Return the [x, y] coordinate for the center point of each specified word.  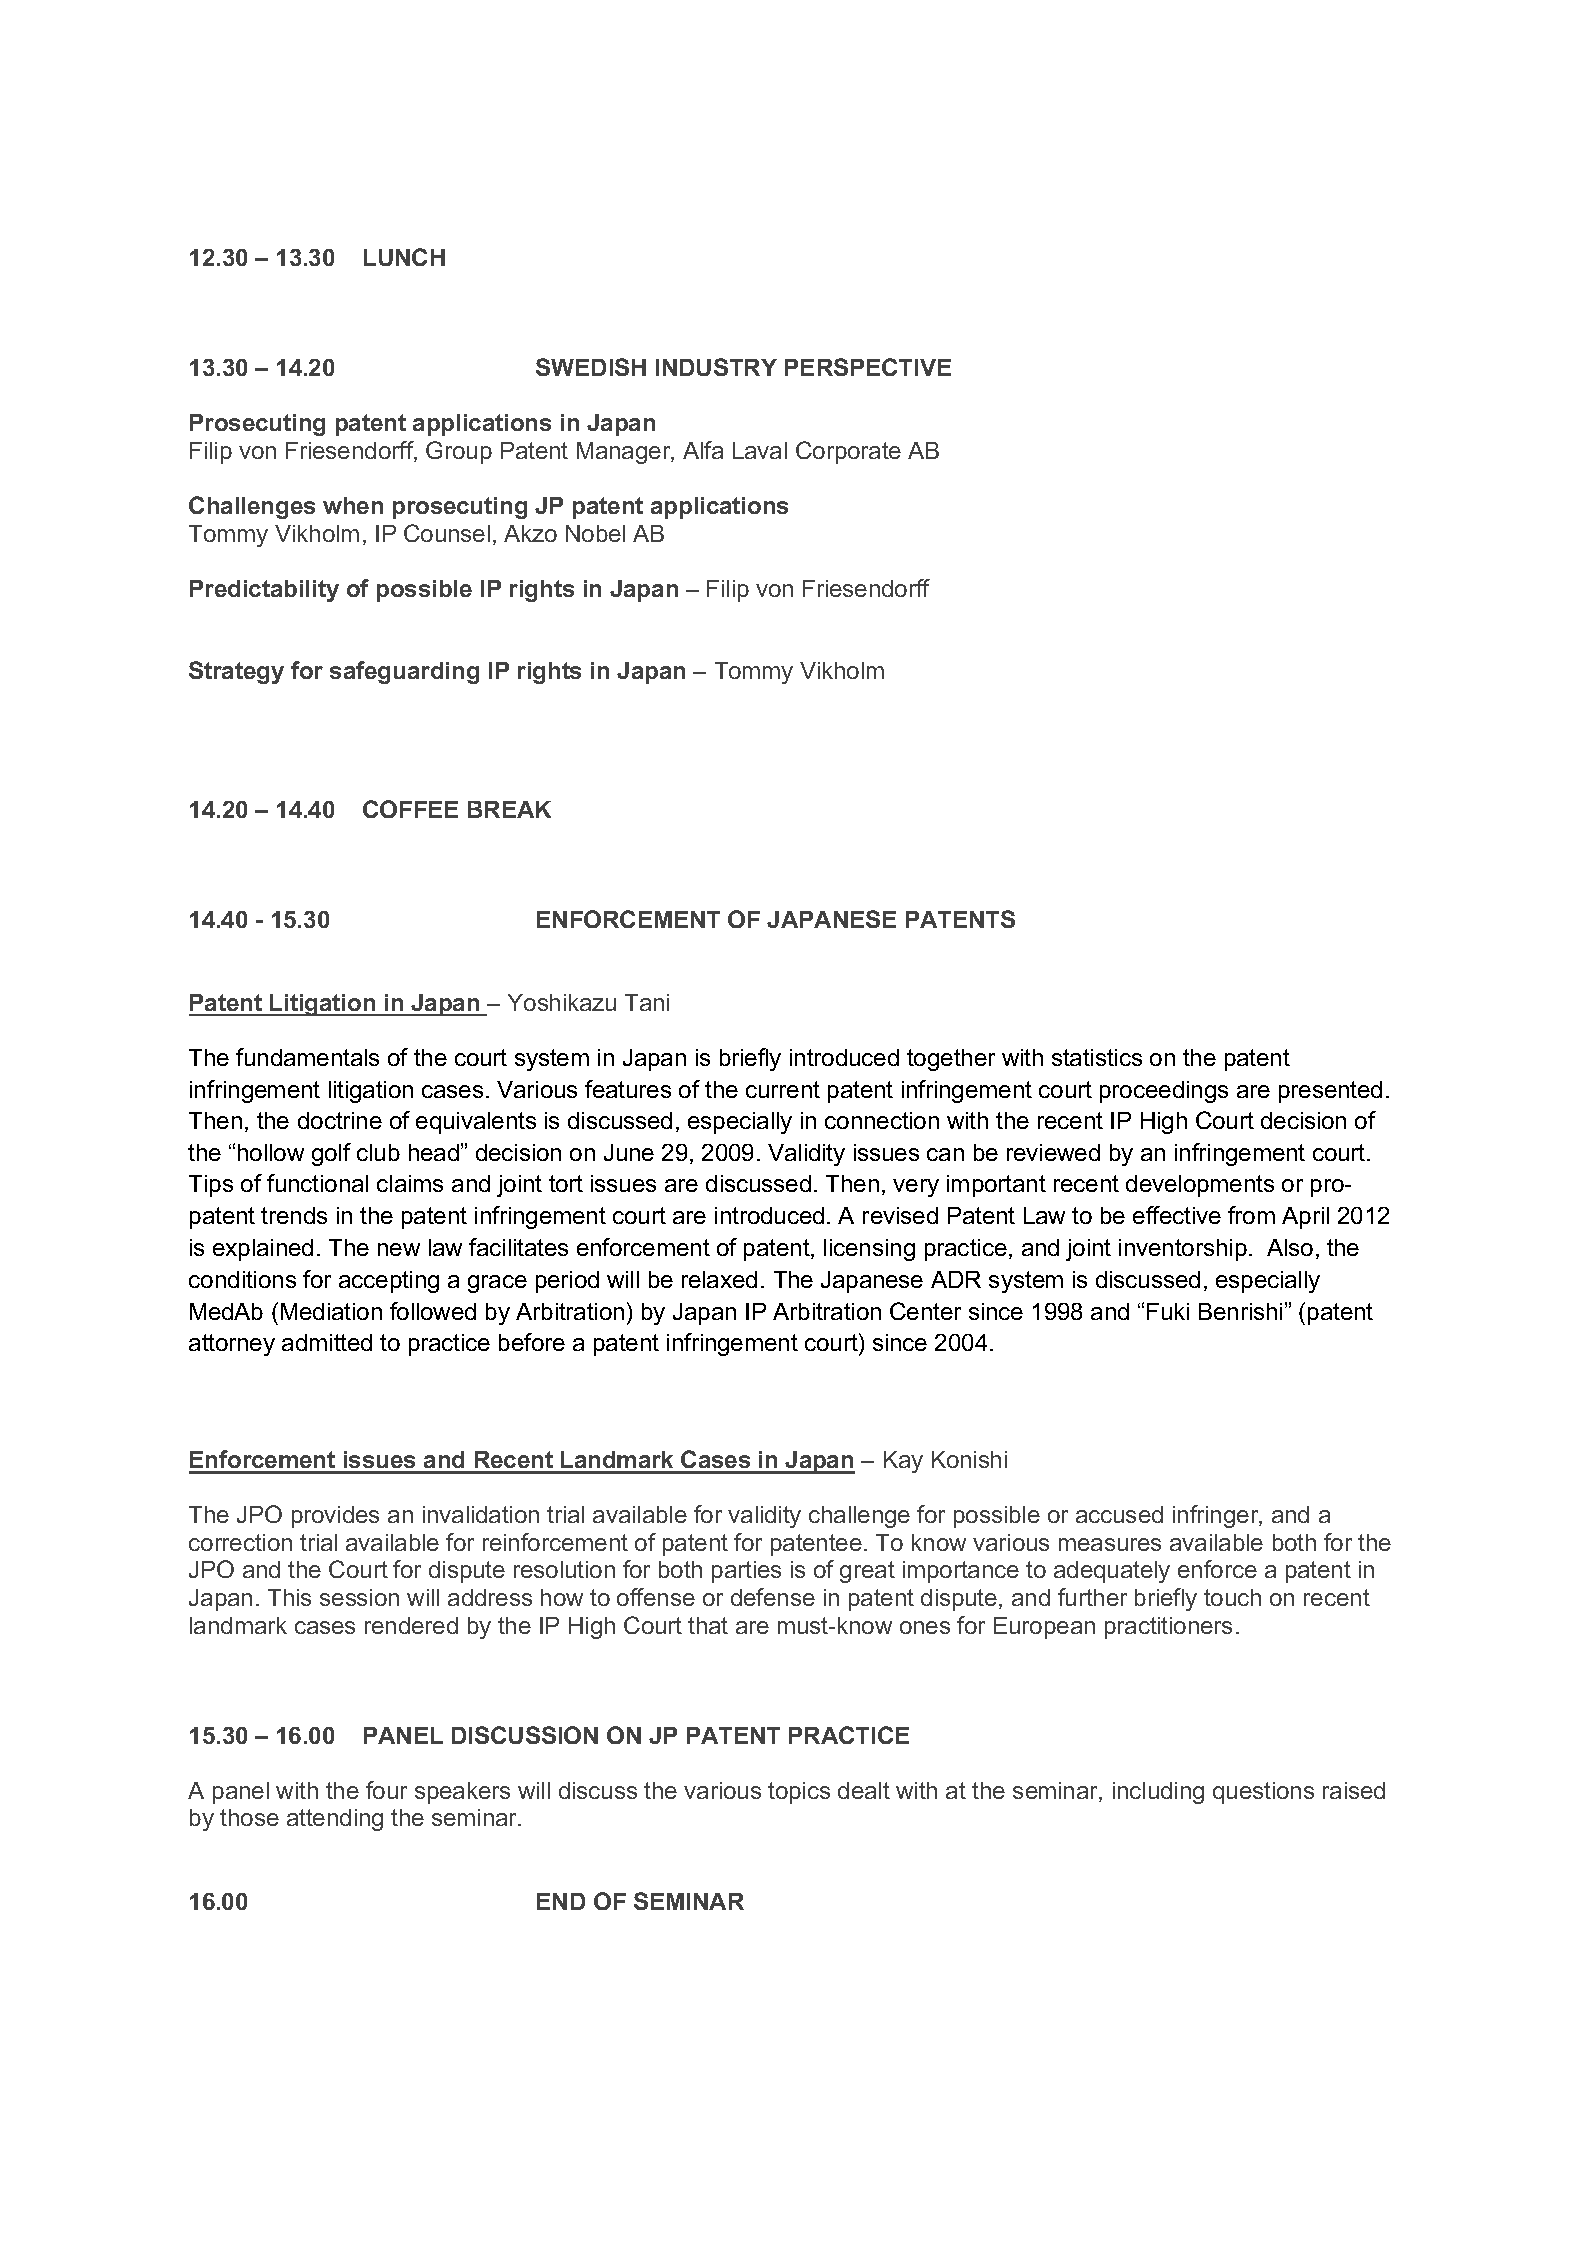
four [386, 1790]
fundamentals [307, 1057]
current [783, 1089]
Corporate [848, 452]
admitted [327, 1342]
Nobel [595, 533]
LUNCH [404, 257]
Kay [903, 1462]
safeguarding [404, 672]
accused [1119, 1514]
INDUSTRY [716, 367]
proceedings [1164, 1092]
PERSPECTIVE [868, 367]
